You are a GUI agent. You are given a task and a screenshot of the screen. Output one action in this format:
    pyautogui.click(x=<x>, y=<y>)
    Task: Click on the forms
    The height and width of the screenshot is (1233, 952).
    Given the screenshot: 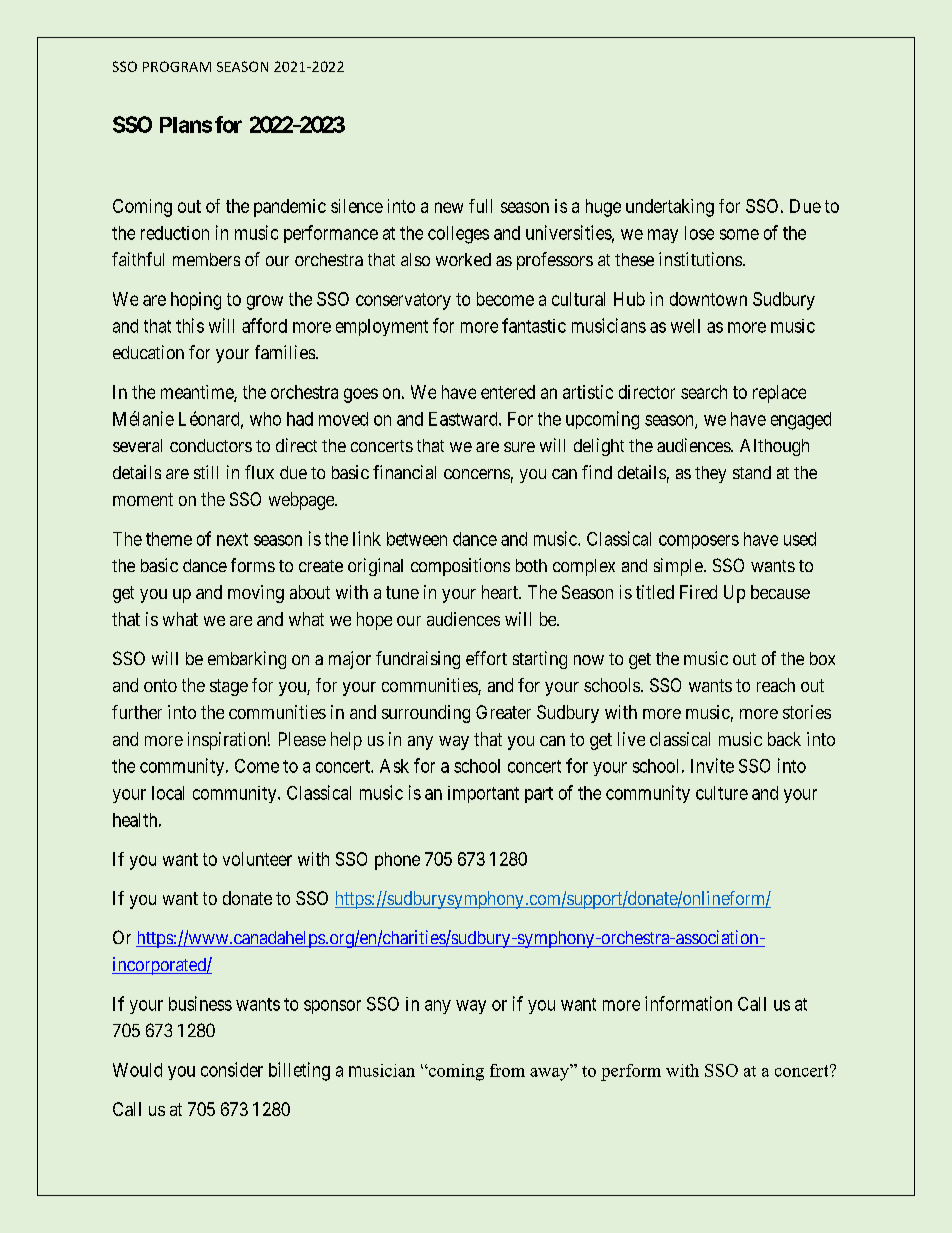 What is the action you would take?
    pyautogui.click(x=253, y=565)
